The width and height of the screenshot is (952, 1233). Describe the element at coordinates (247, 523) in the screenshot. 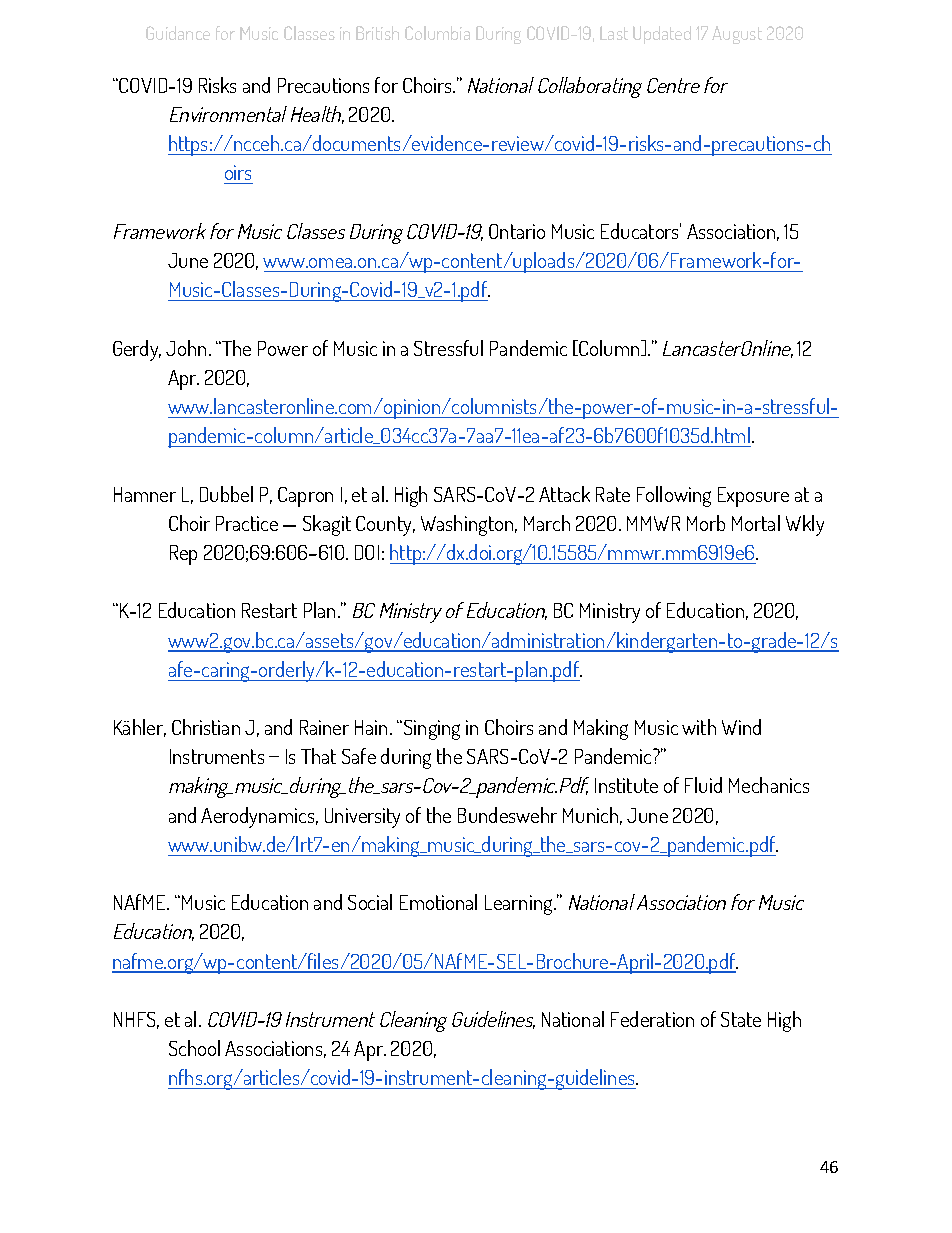

I see `Practice` at that location.
